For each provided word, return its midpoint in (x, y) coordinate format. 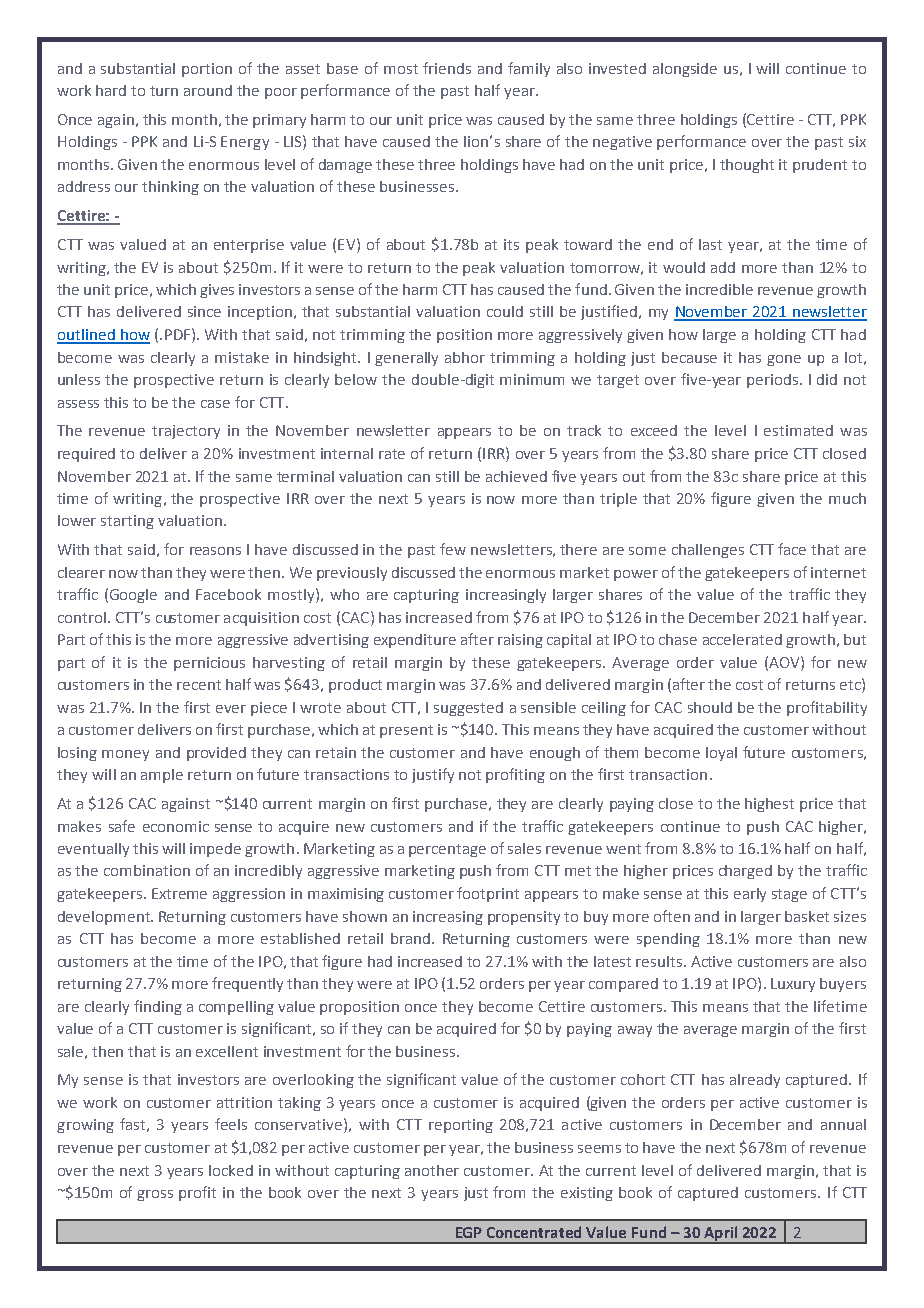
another (432, 1170)
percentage (447, 850)
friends (447, 68)
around (208, 90)
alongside (685, 70)
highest (769, 805)
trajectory (186, 432)
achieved (516, 476)
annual (843, 1124)
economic (176, 826)
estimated (798, 430)
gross (155, 1195)
